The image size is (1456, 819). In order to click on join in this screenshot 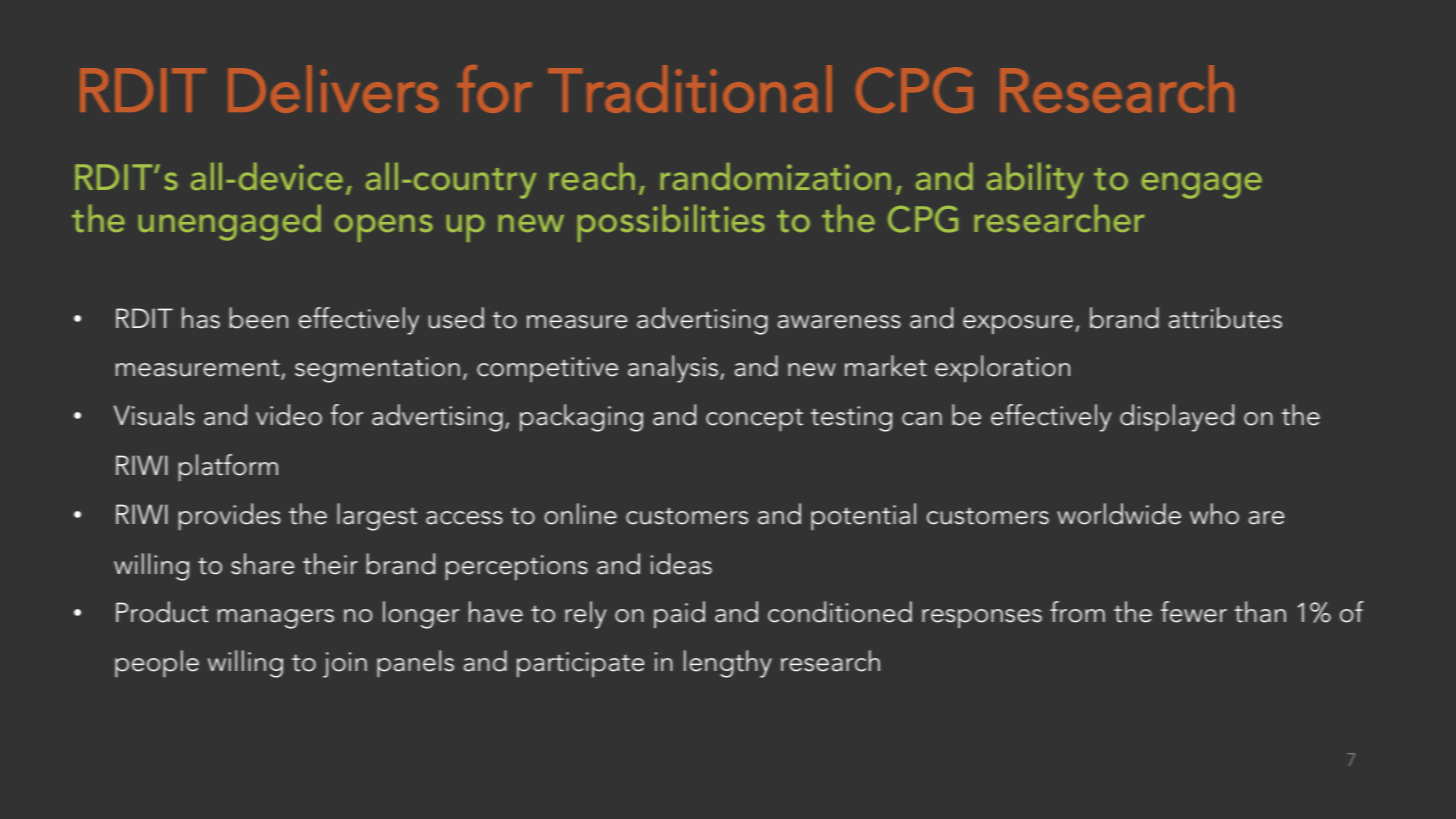, I will do `click(345, 665)`.
